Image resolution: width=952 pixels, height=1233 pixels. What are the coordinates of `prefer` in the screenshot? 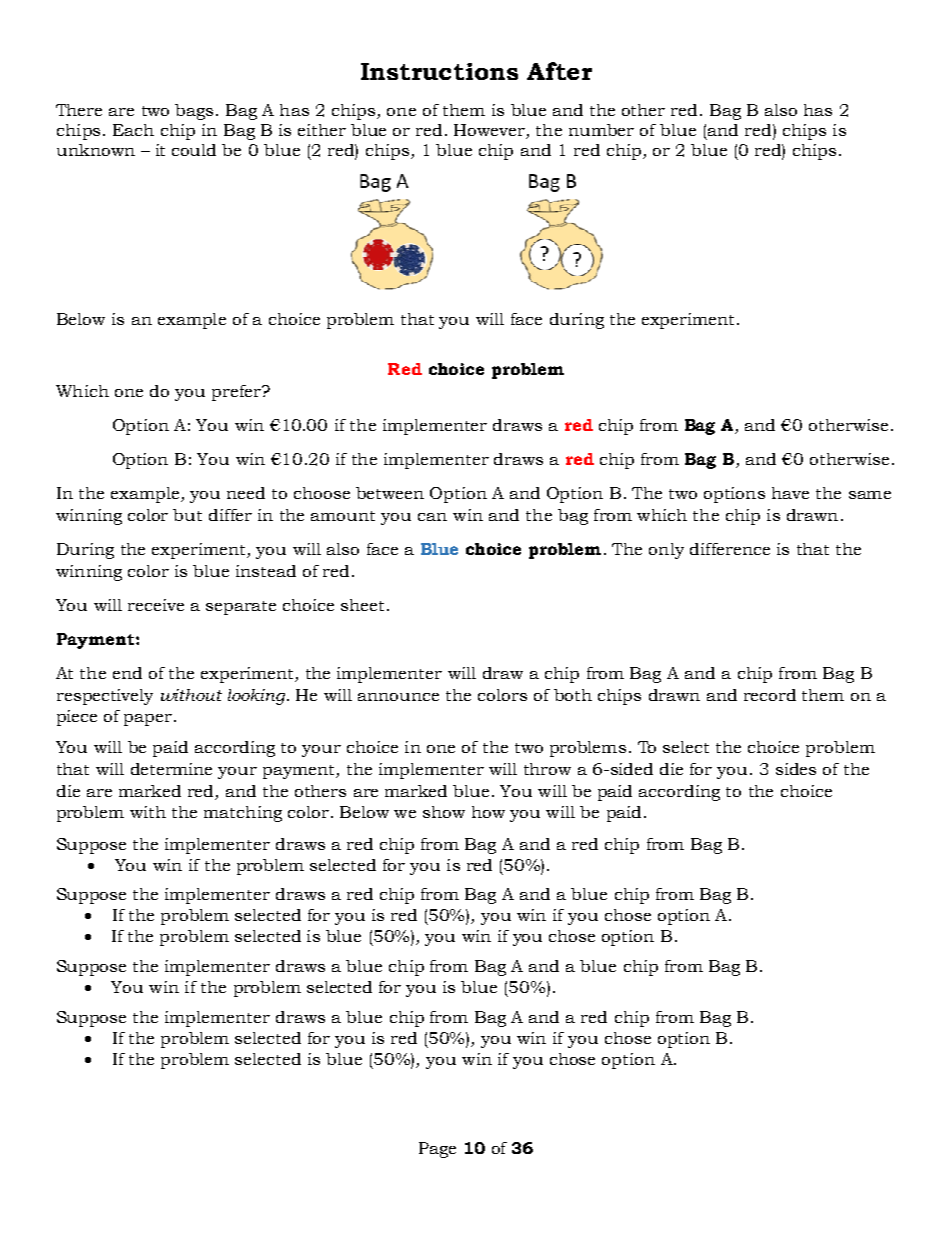 It's located at (237, 393).
